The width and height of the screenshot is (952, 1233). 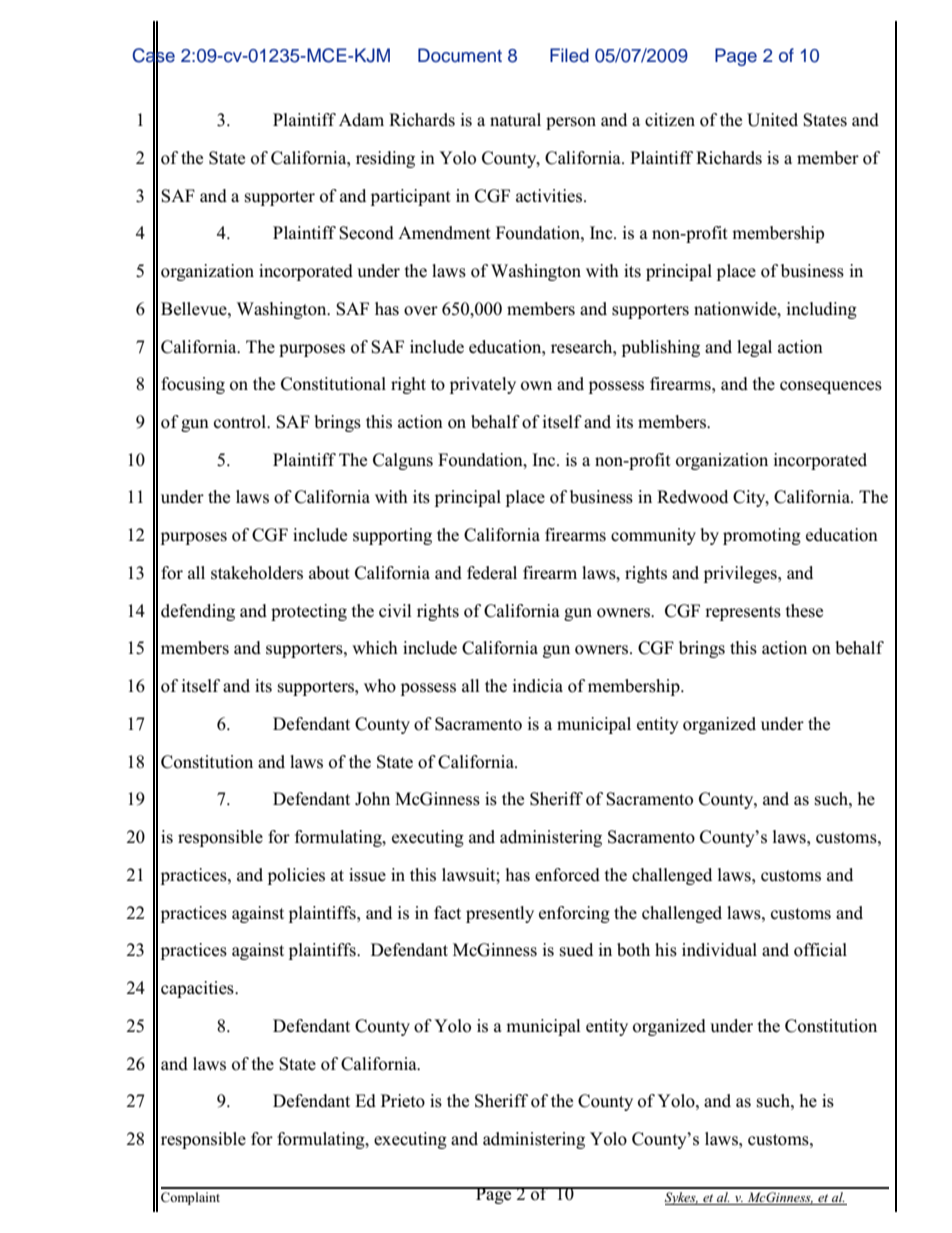 I want to click on capacities, so click(x=198, y=989).
